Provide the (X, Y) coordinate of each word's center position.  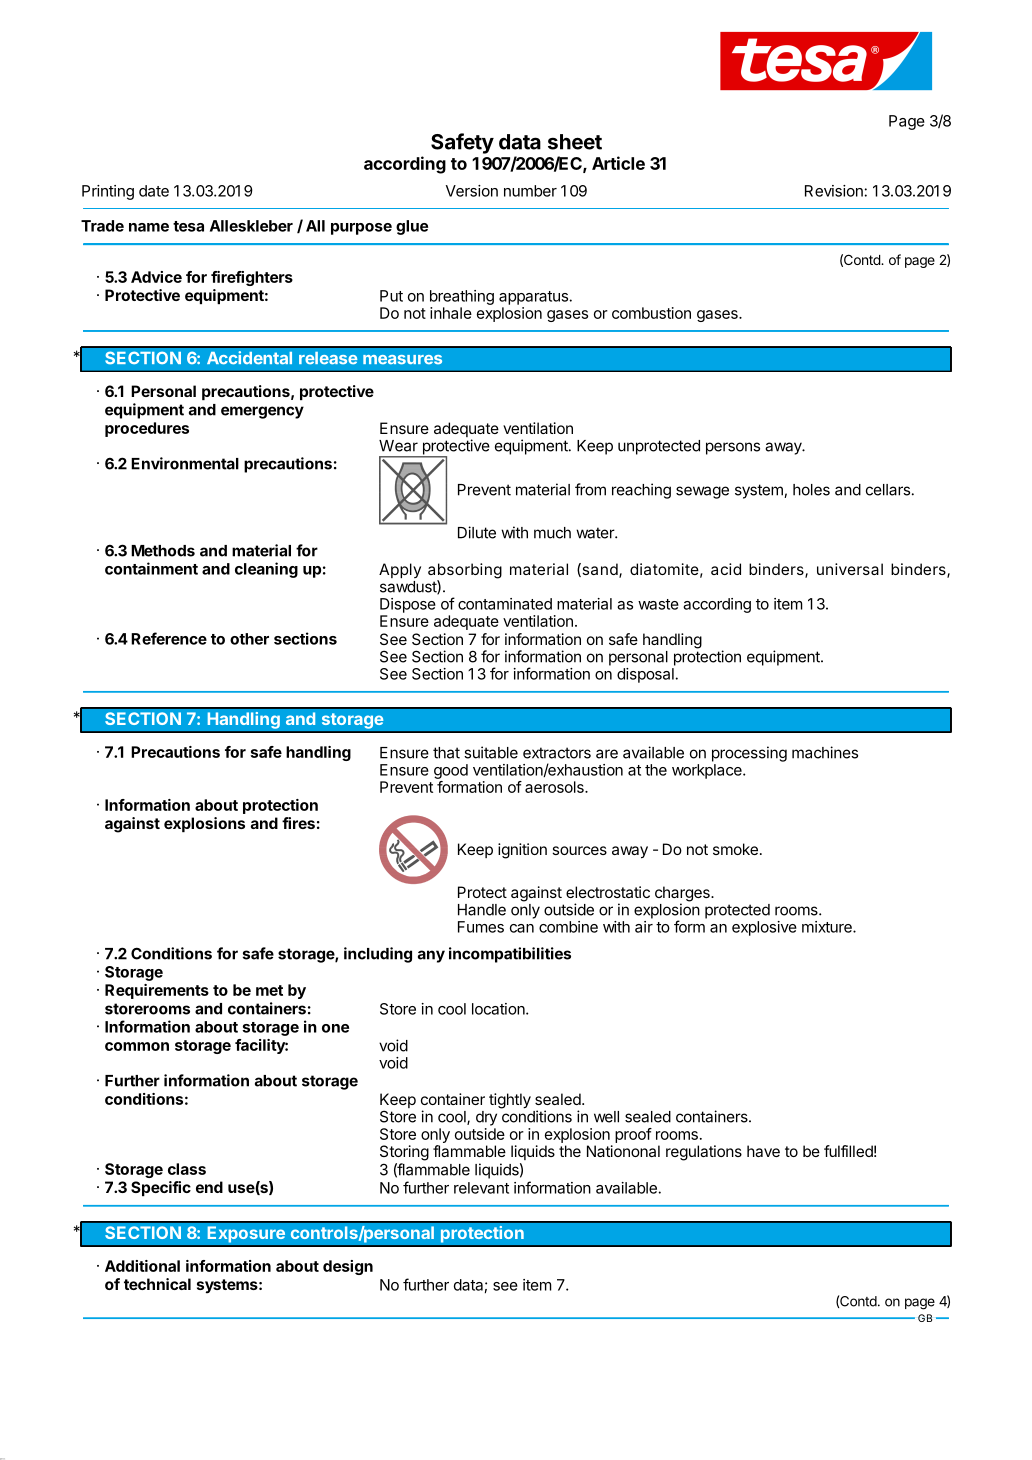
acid (726, 569)
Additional (142, 1266)
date (154, 191)
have (763, 1151)
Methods (163, 551)
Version (472, 191)
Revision (834, 191)
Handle (482, 910)
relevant (481, 1188)
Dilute (477, 532)
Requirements (157, 991)
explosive (764, 928)
